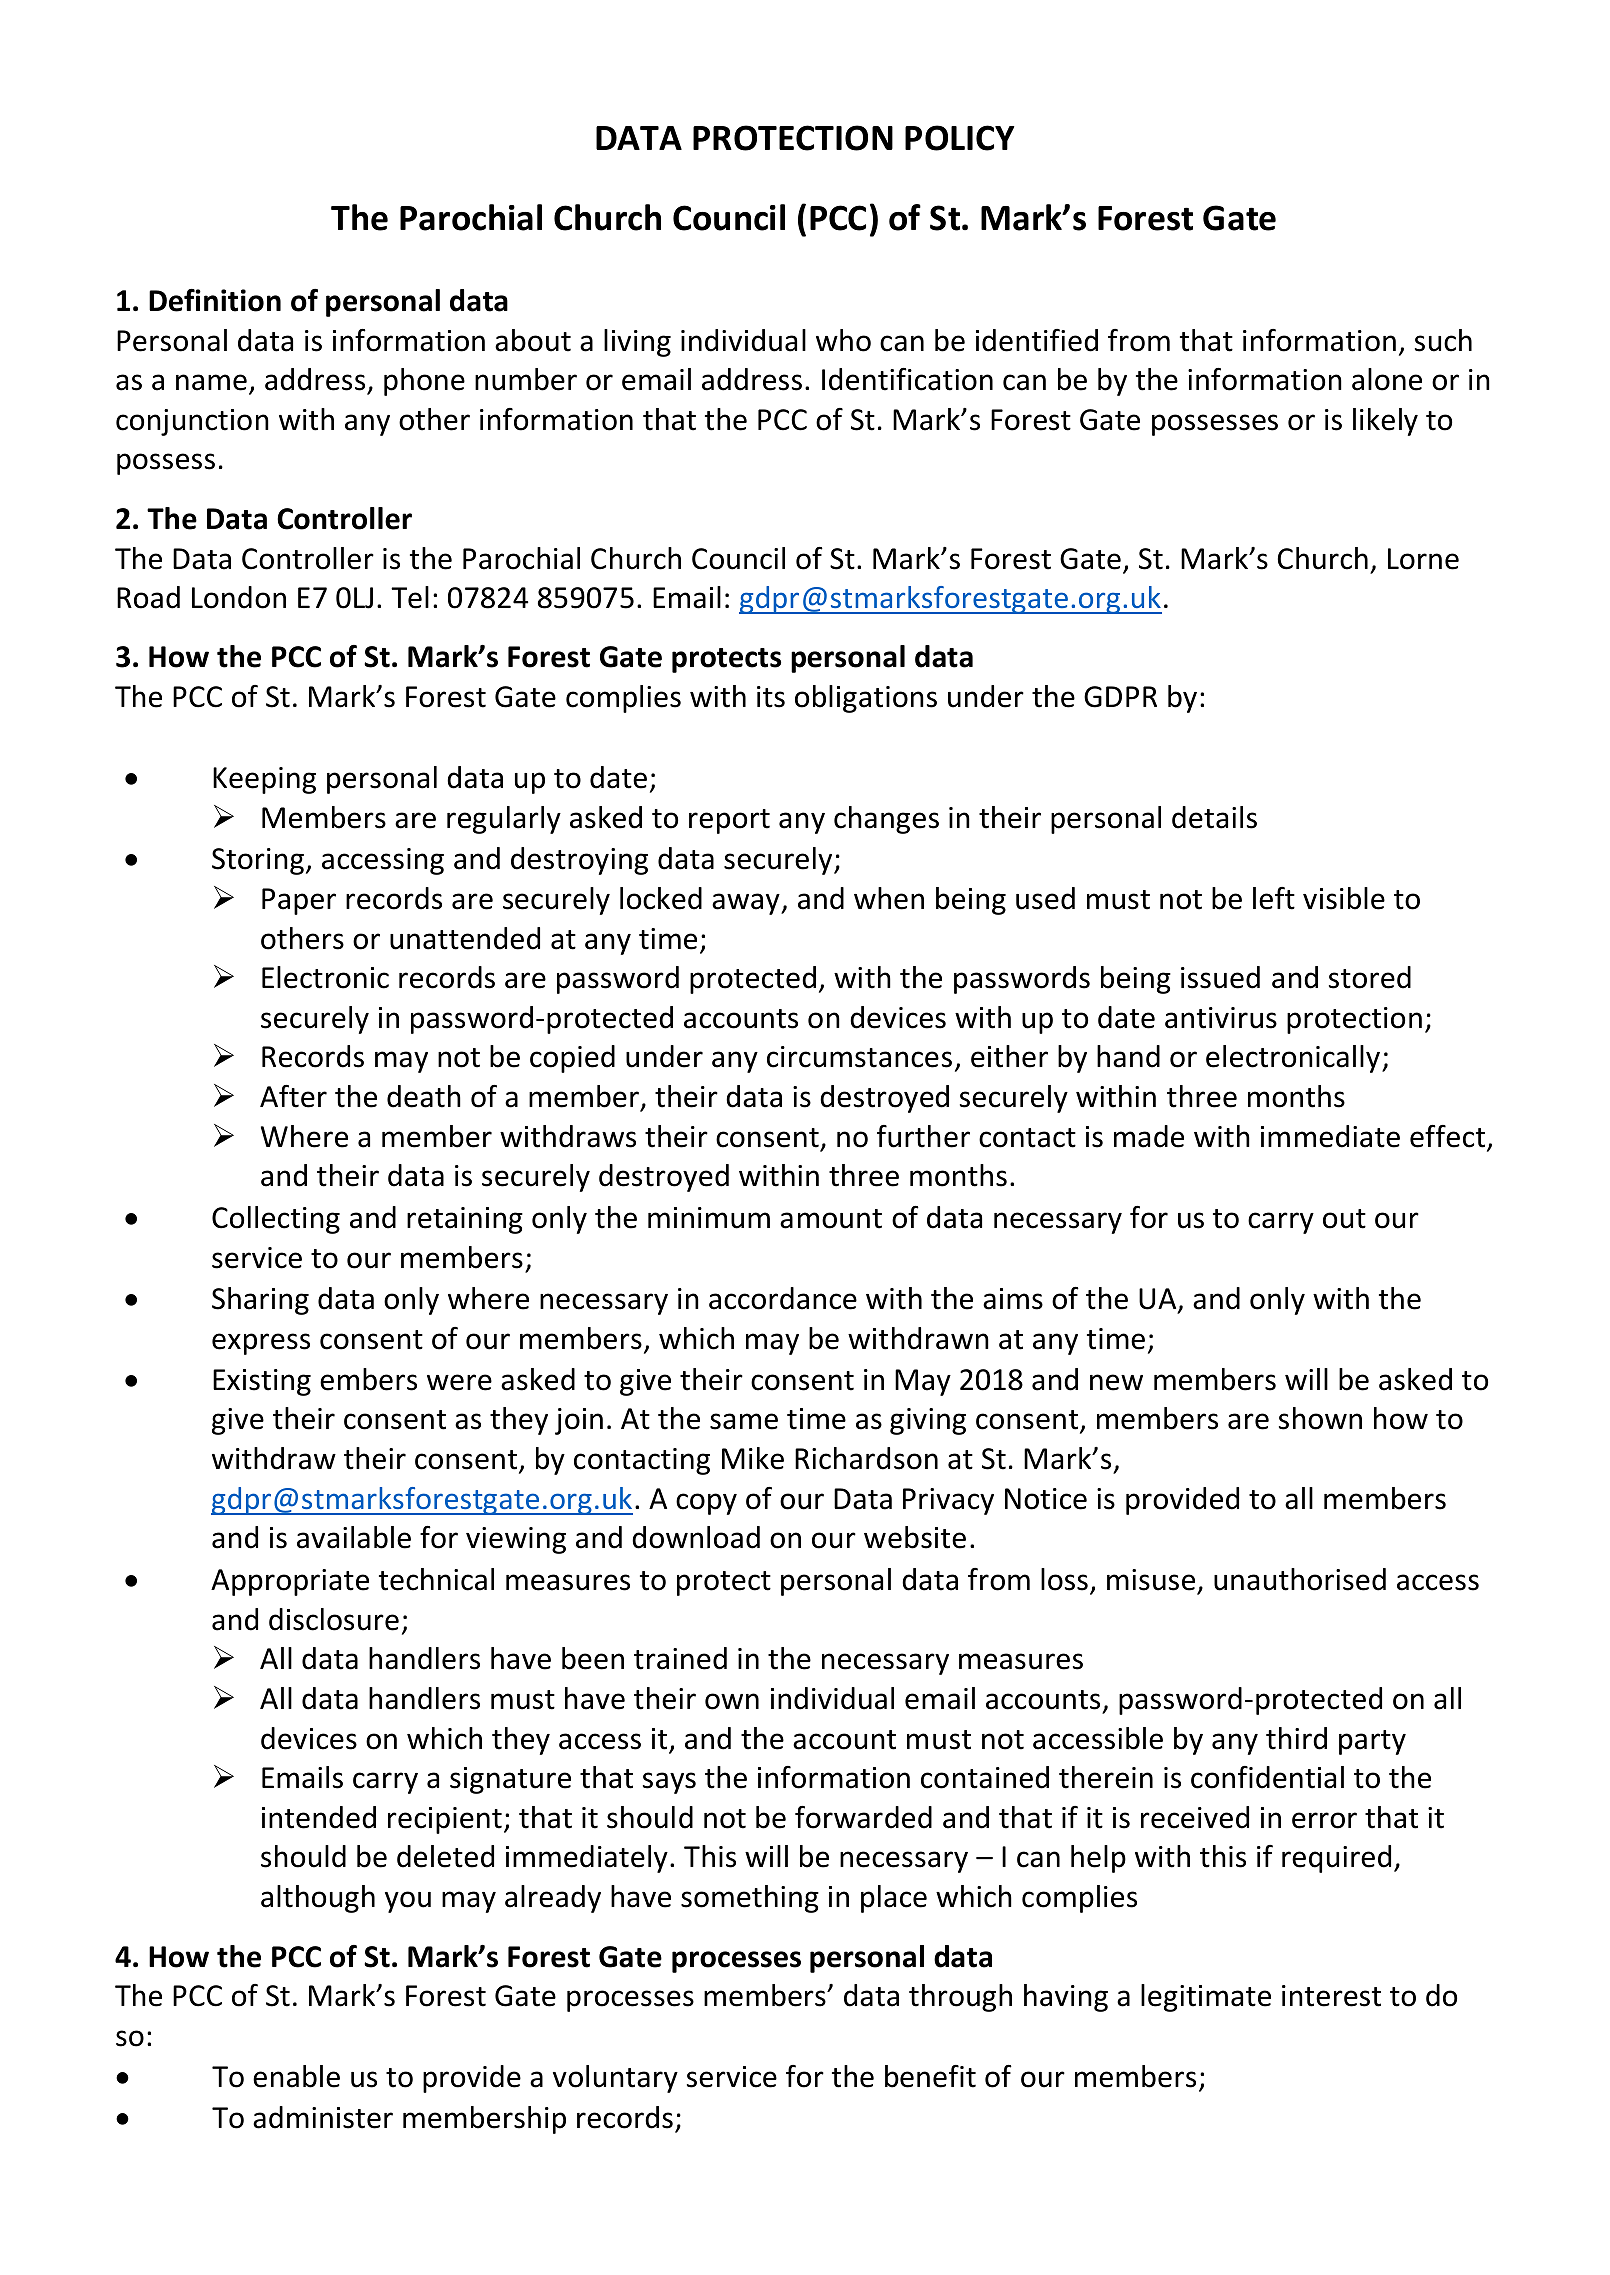 This document has width=1610, height=2275. Describe the element at coordinates (1423, 559) in the document. I see `Lorne` at that location.
